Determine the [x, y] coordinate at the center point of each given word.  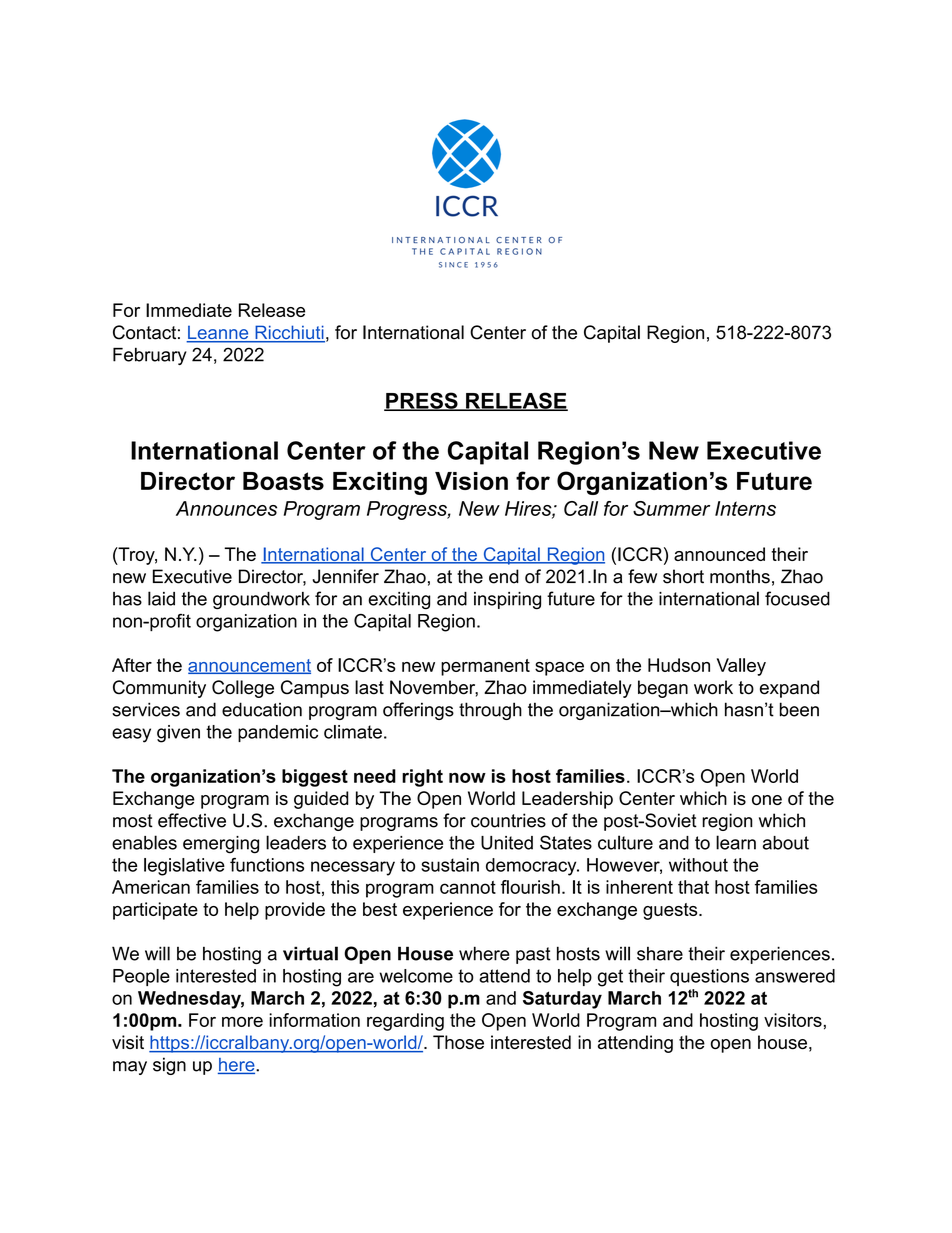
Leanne [218, 333]
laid [161, 598]
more [242, 1022]
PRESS [422, 401]
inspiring [507, 601]
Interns [745, 508]
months [740, 576]
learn [736, 842]
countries [508, 820]
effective [192, 820]
